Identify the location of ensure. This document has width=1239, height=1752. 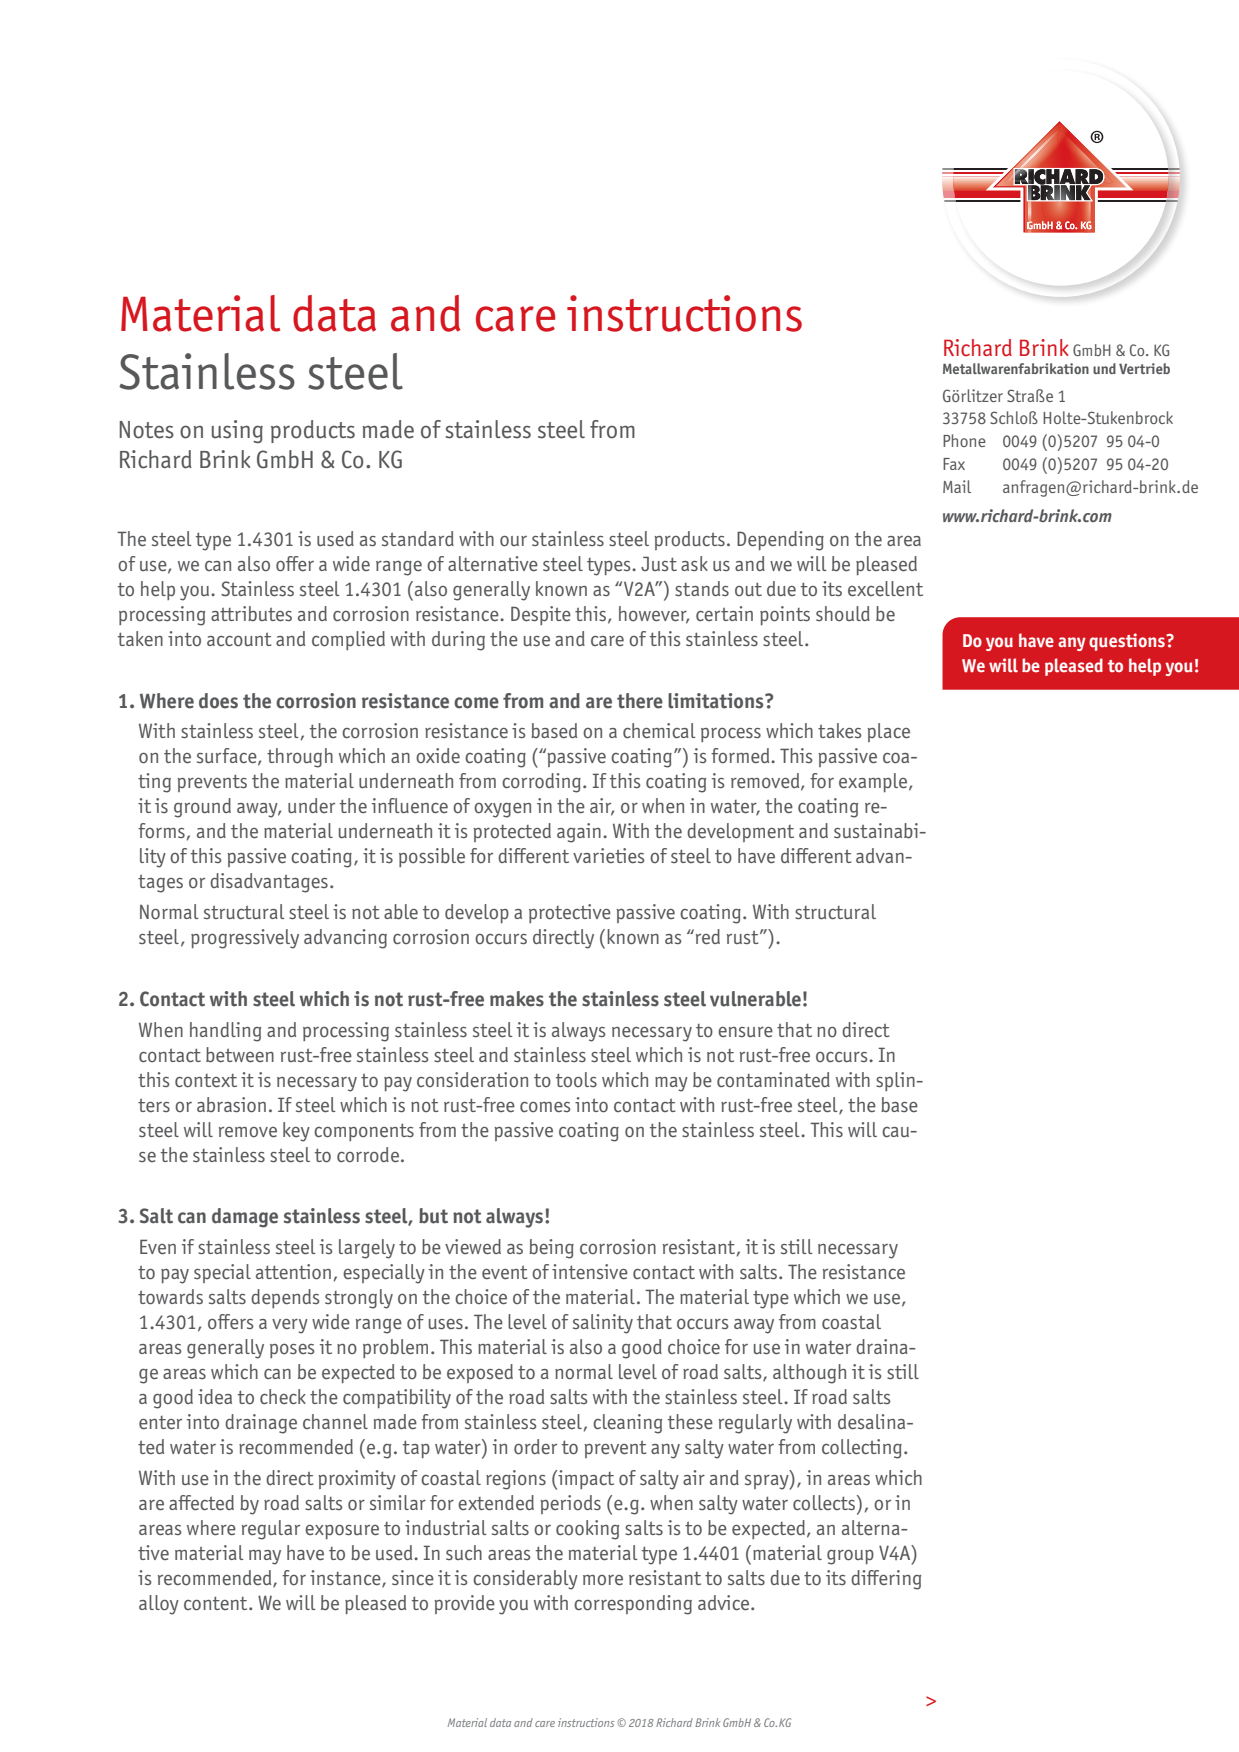
(745, 1032).
